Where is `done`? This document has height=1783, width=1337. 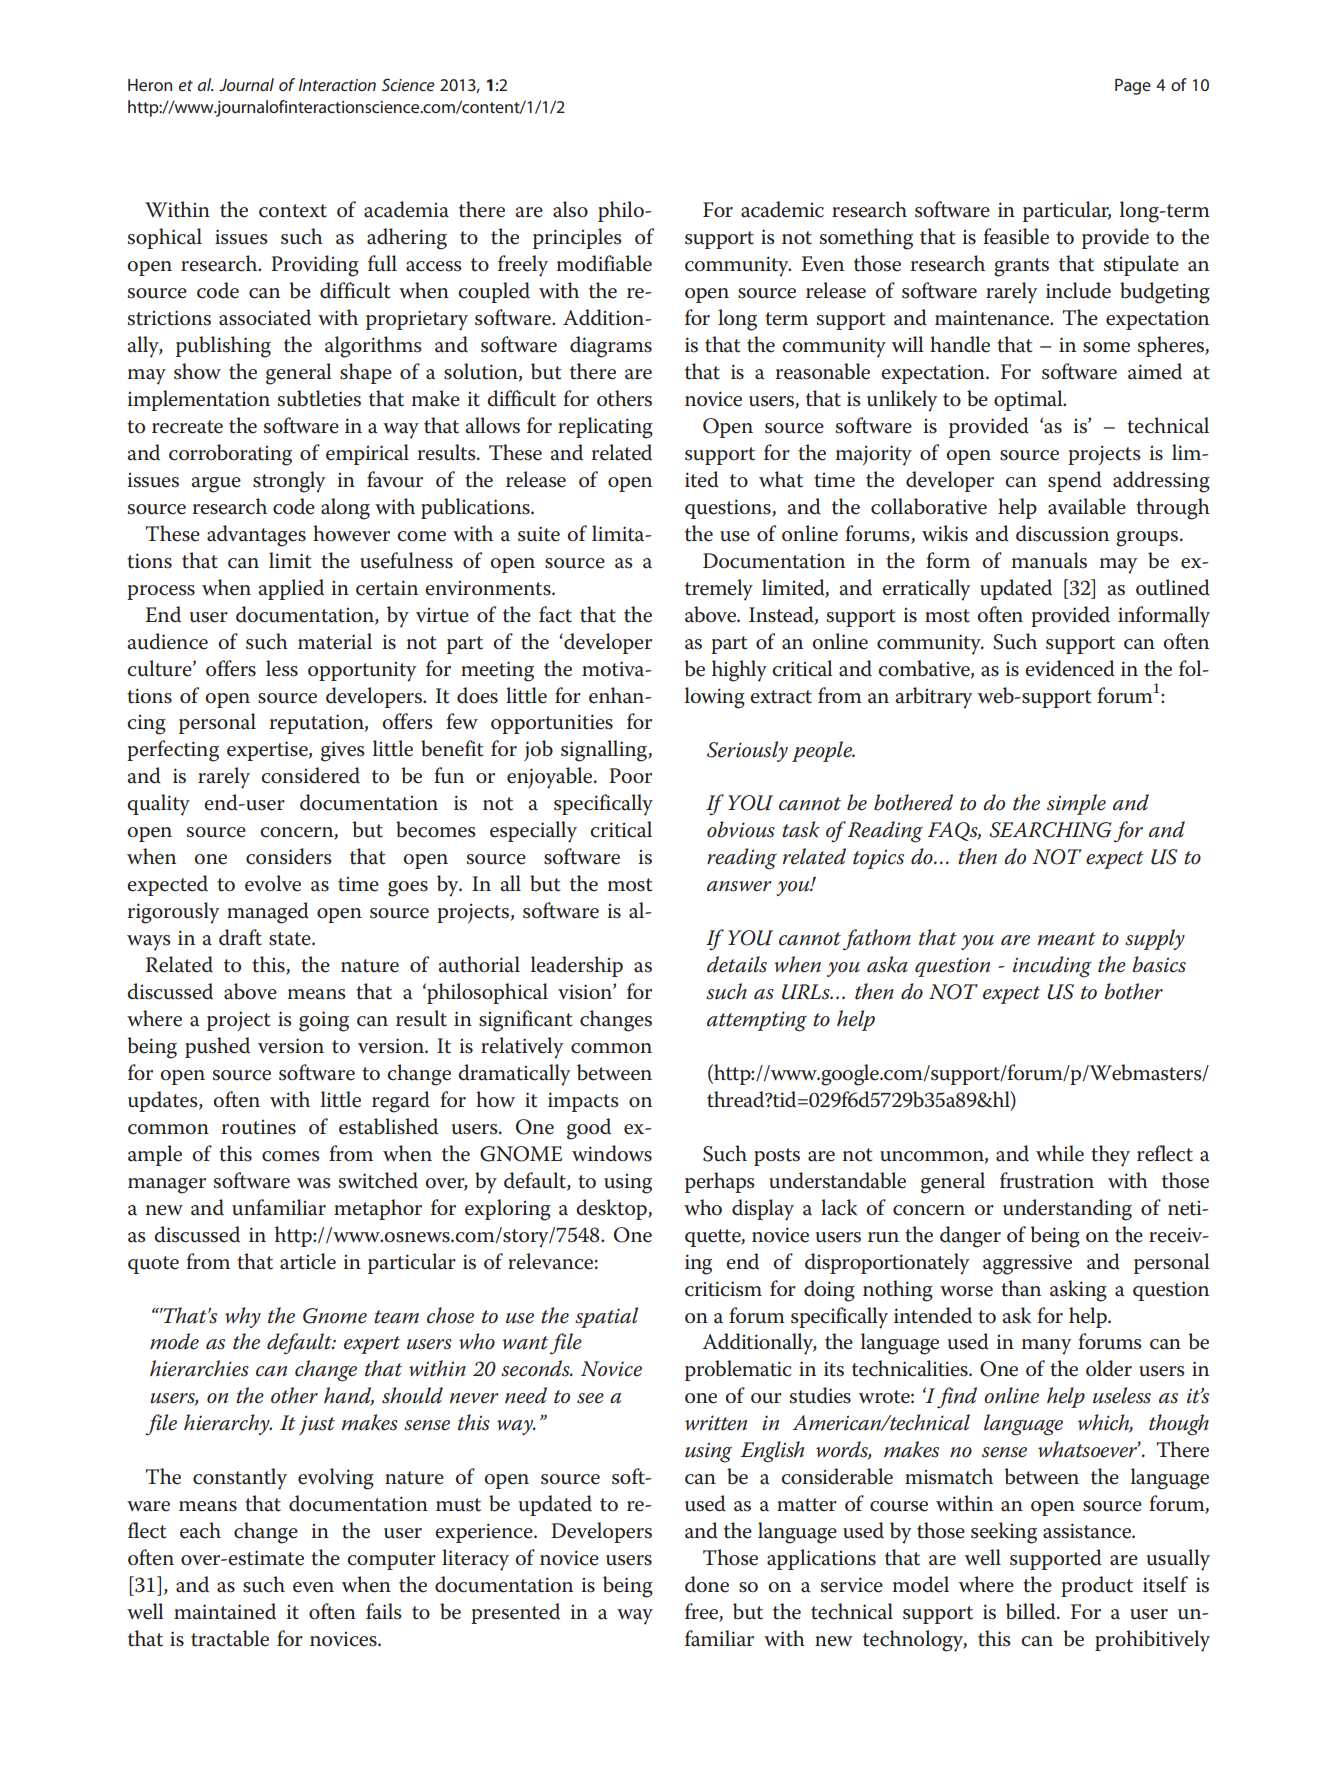
done is located at coordinates (707, 1584).
